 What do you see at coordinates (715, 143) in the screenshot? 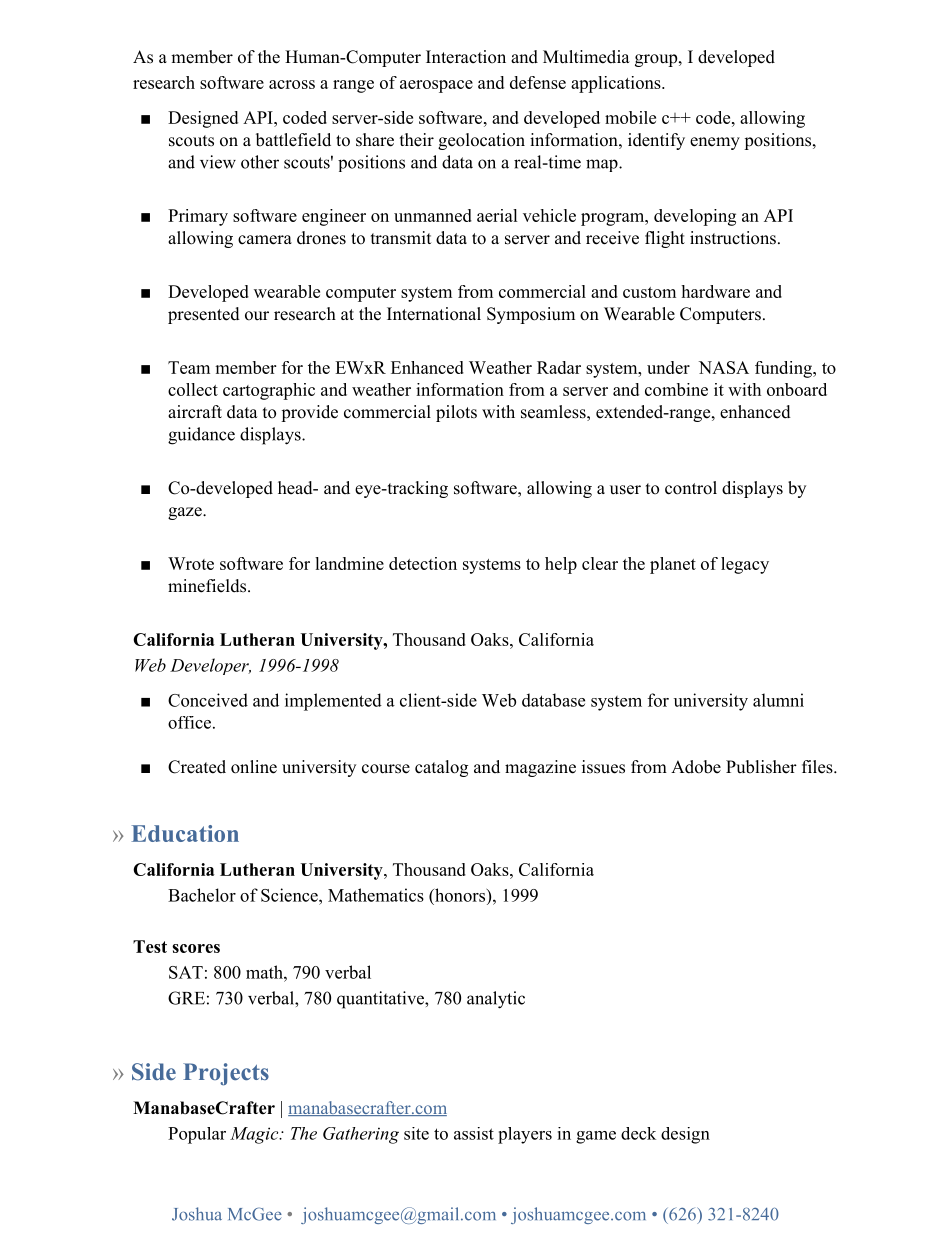
I see `enemy` at bounding box center [715, 143].
